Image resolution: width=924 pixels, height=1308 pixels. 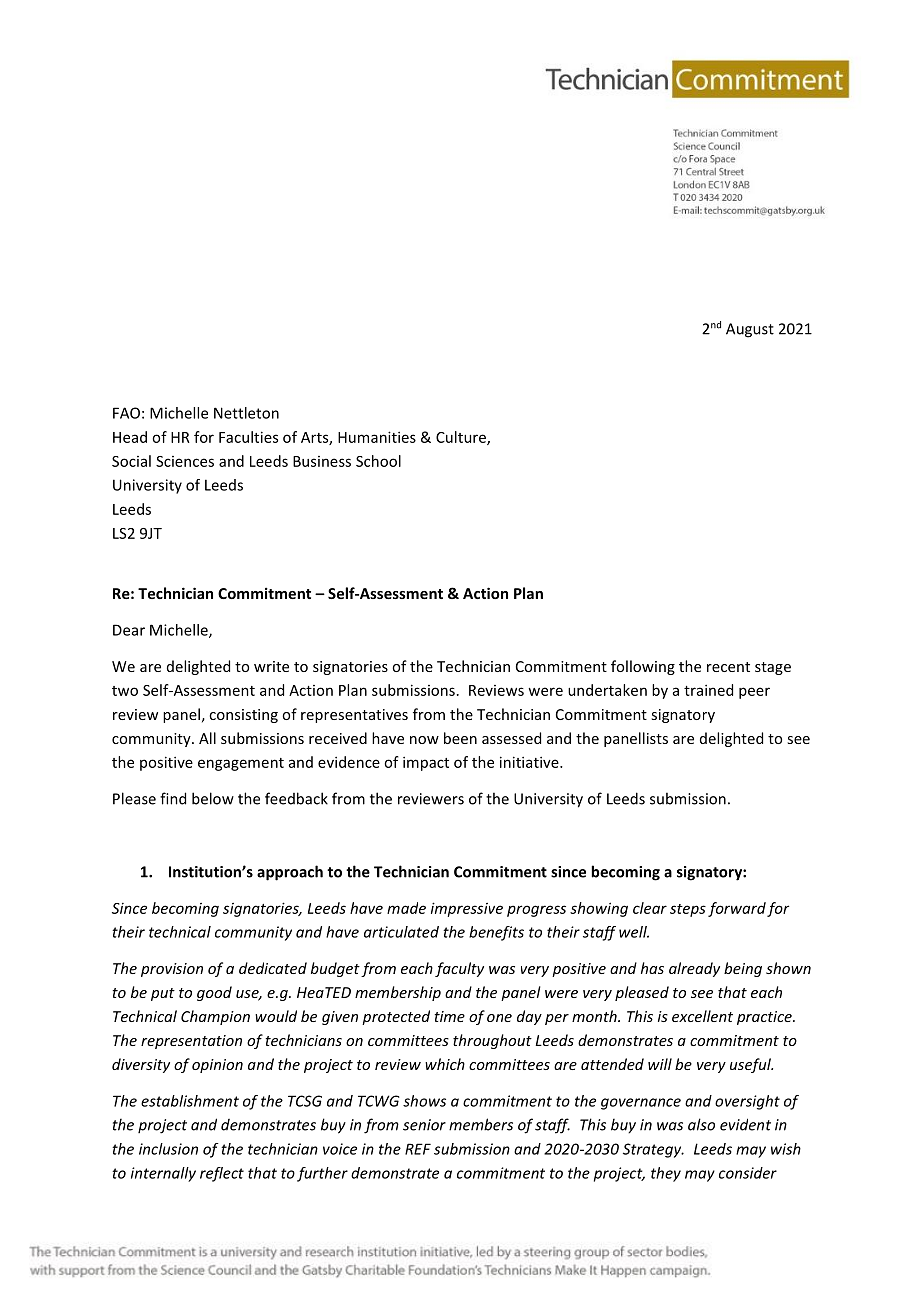 What do you see at coordinates (126, 413) in the image?
I see `FAO` at bounding box center [126, 413].
